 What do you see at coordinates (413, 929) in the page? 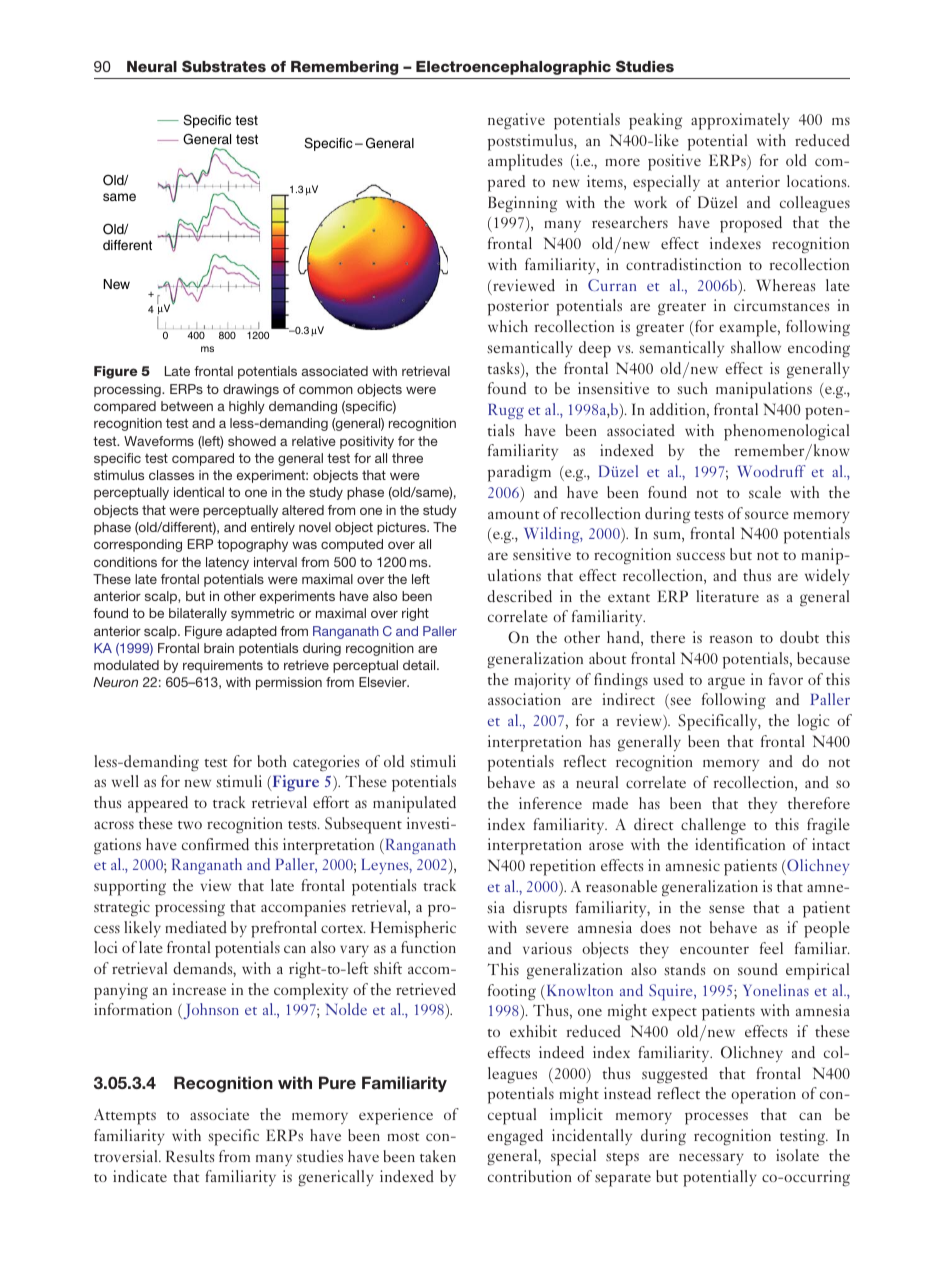
I see `Hemispheric` at bounding box center [413, 929].
